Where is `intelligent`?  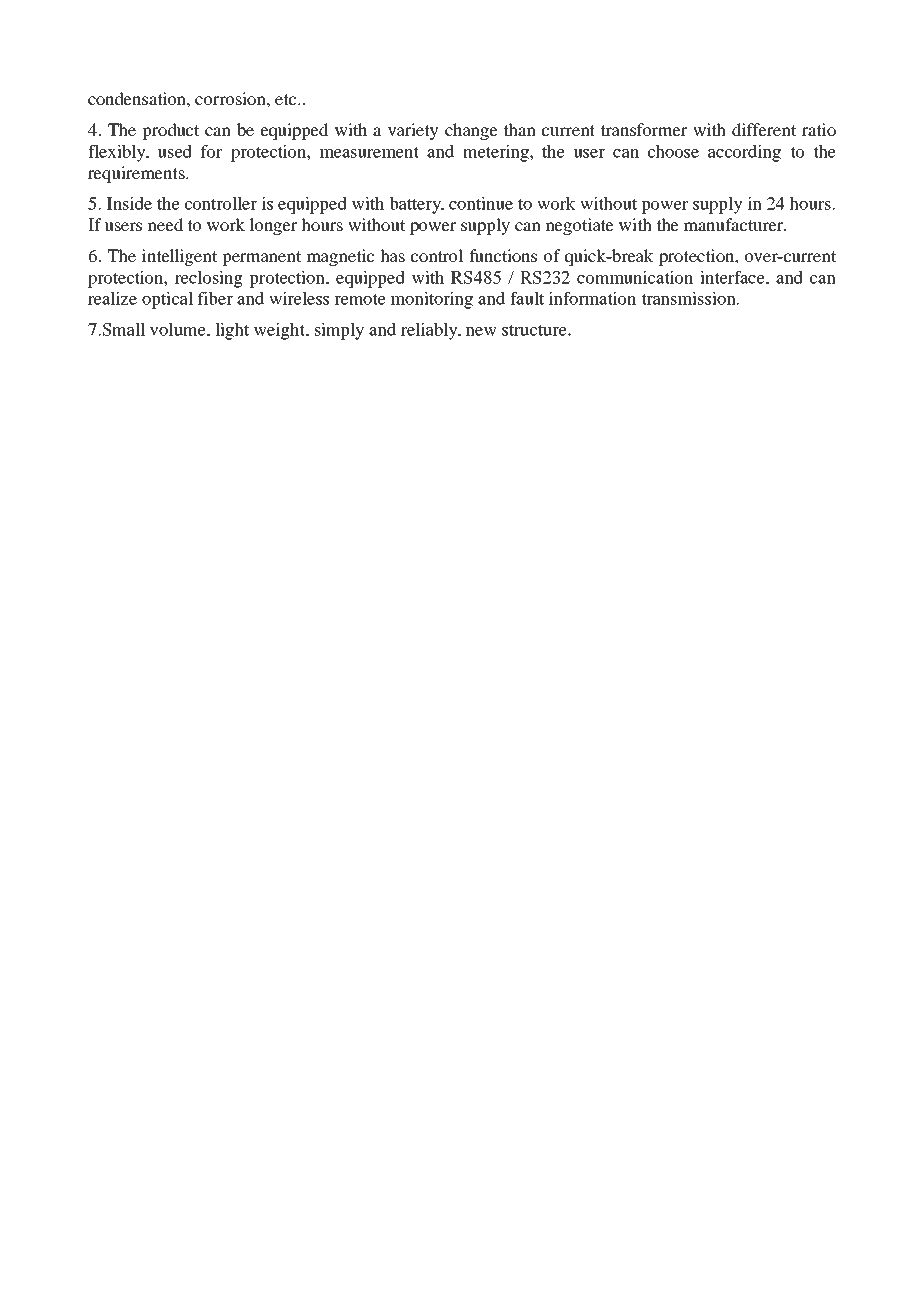 intelligent is located at coordinates (179, 257).
